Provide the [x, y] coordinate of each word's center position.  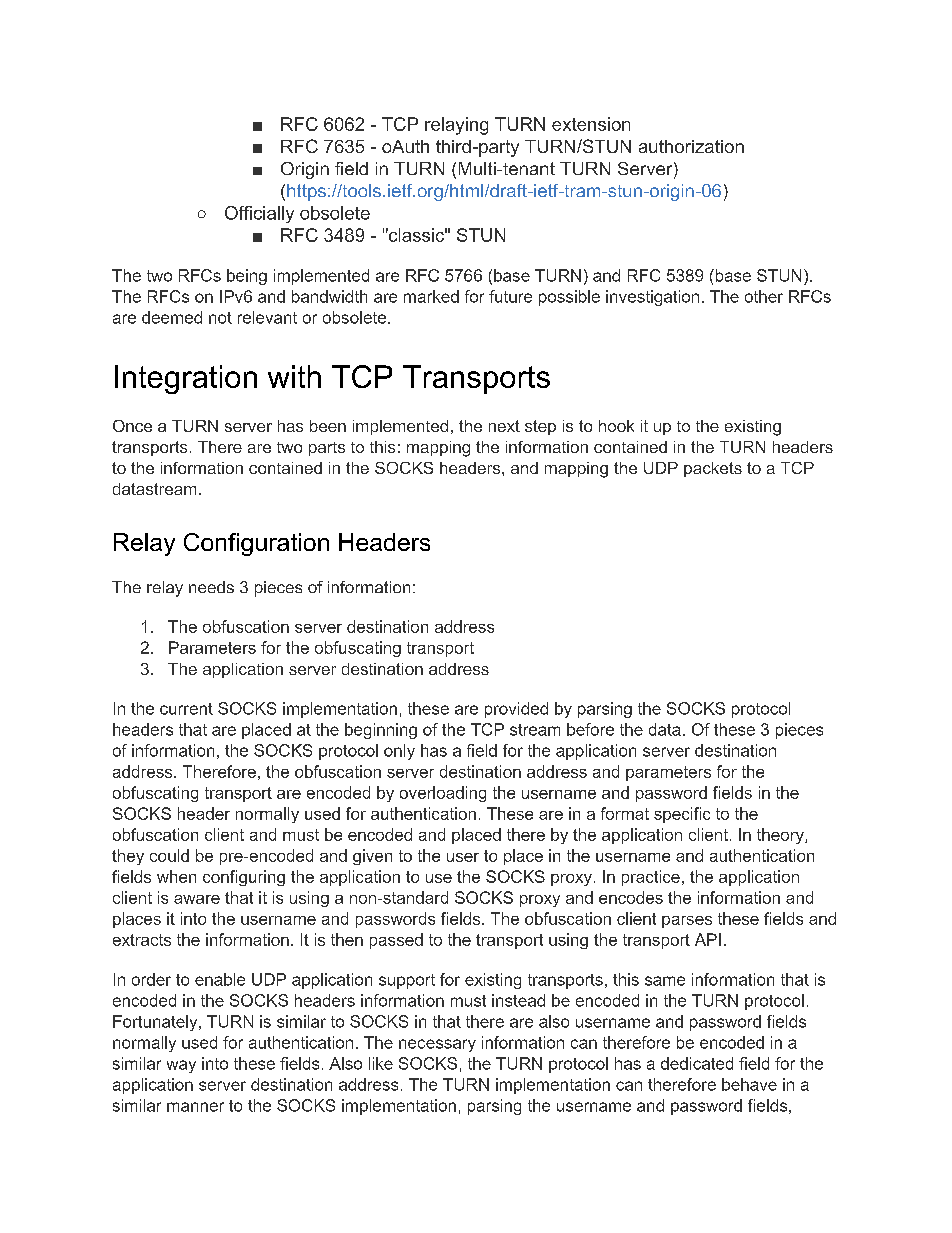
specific [682, 815]
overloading [443, 794]
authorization [691, 146]
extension [591, 124]
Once [132, 426]
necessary [437, 1045]
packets [713, 469]
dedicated [697, 1063]
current [186, 709]
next [504, 426]
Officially [259, 214]
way [181, 1066]
